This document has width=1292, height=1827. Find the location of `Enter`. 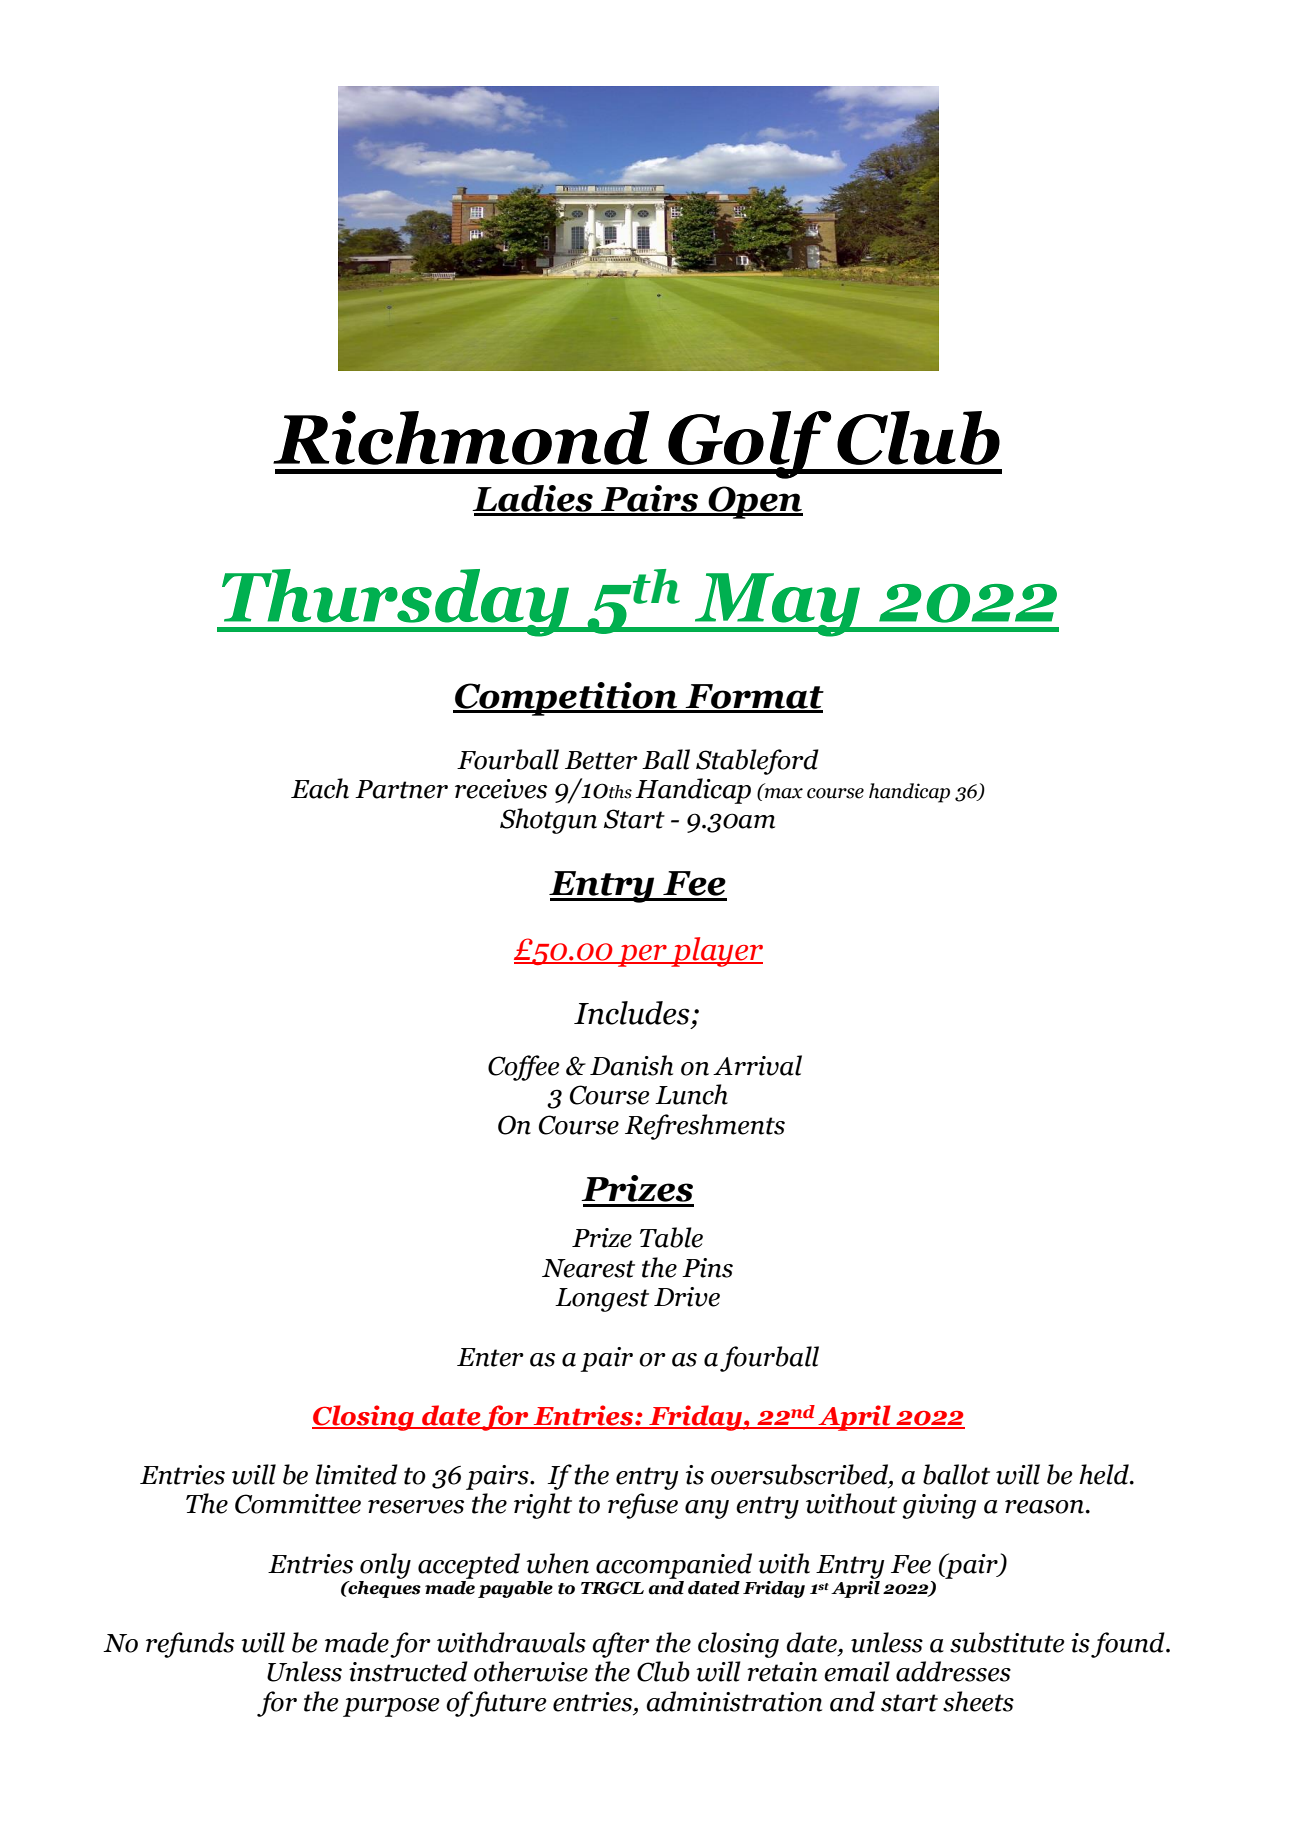

Enter is located at coordinates (490, 1357).
